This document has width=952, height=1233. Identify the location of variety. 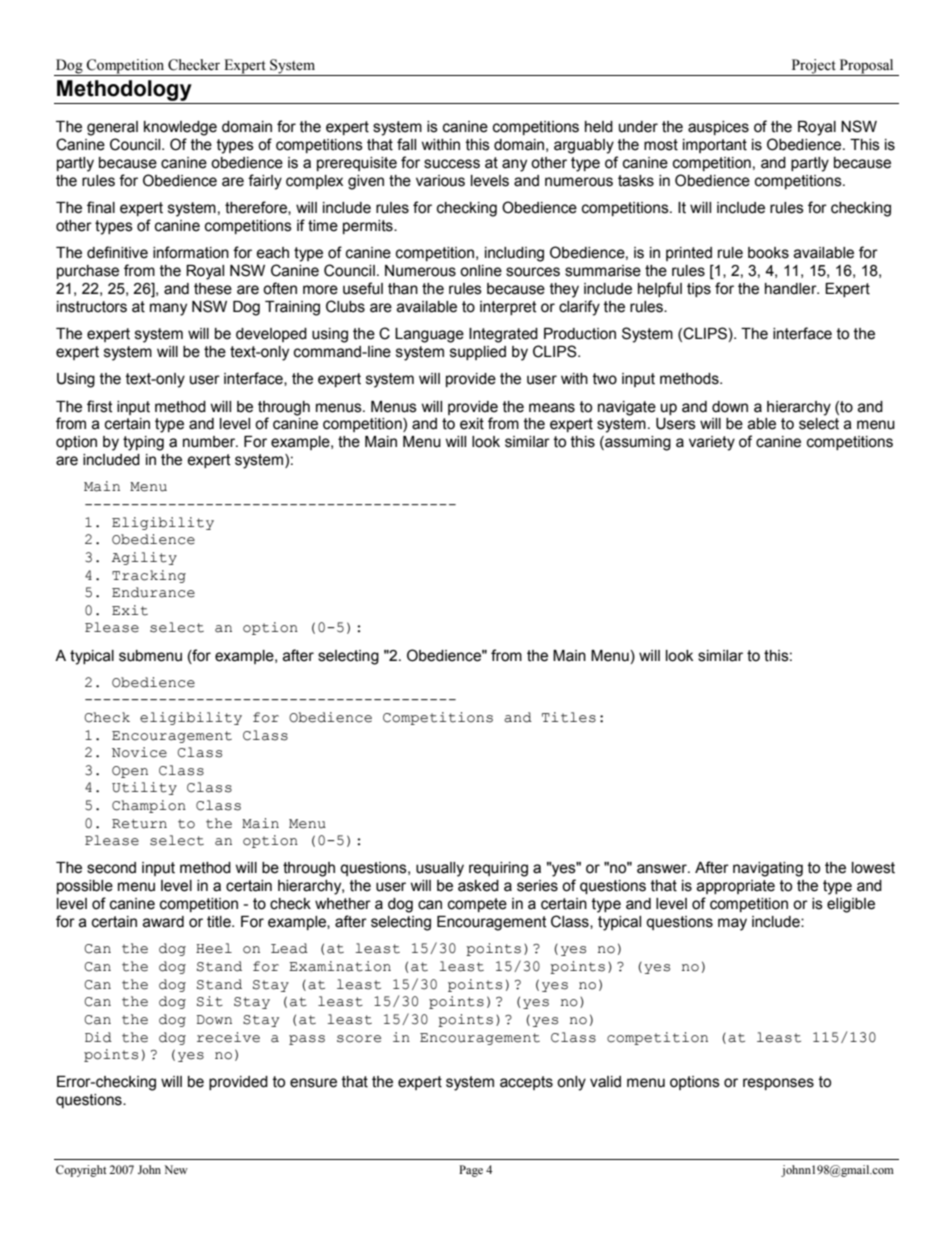
(712, 443).
